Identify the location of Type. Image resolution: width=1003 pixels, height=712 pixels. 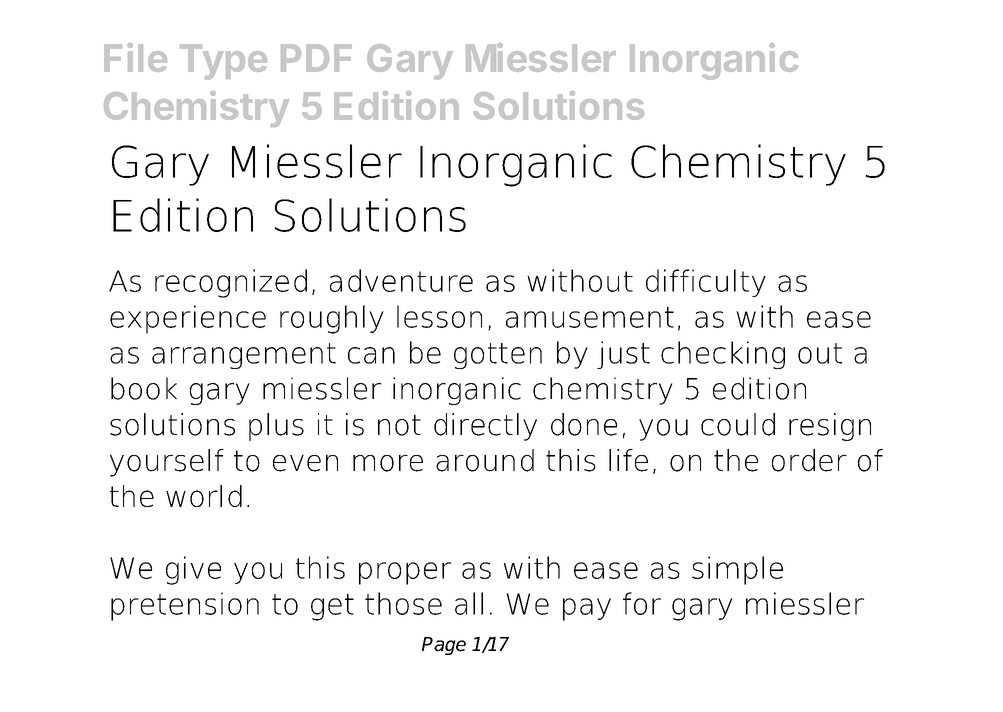
(223, 62).
